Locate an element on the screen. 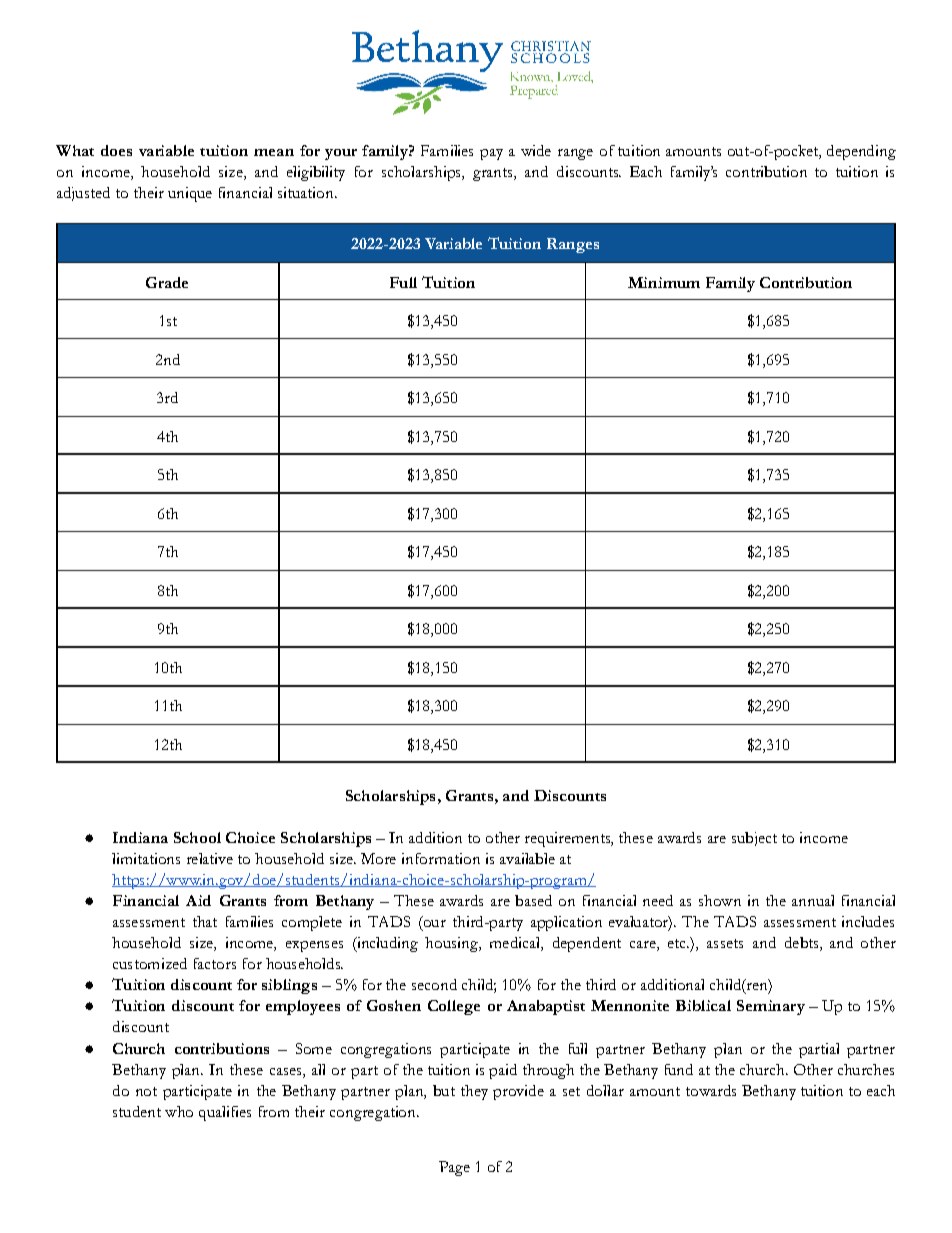 Image resolution: width=952 pixels, height=1233 pixels. subject is located at coordinates (754, 839).
